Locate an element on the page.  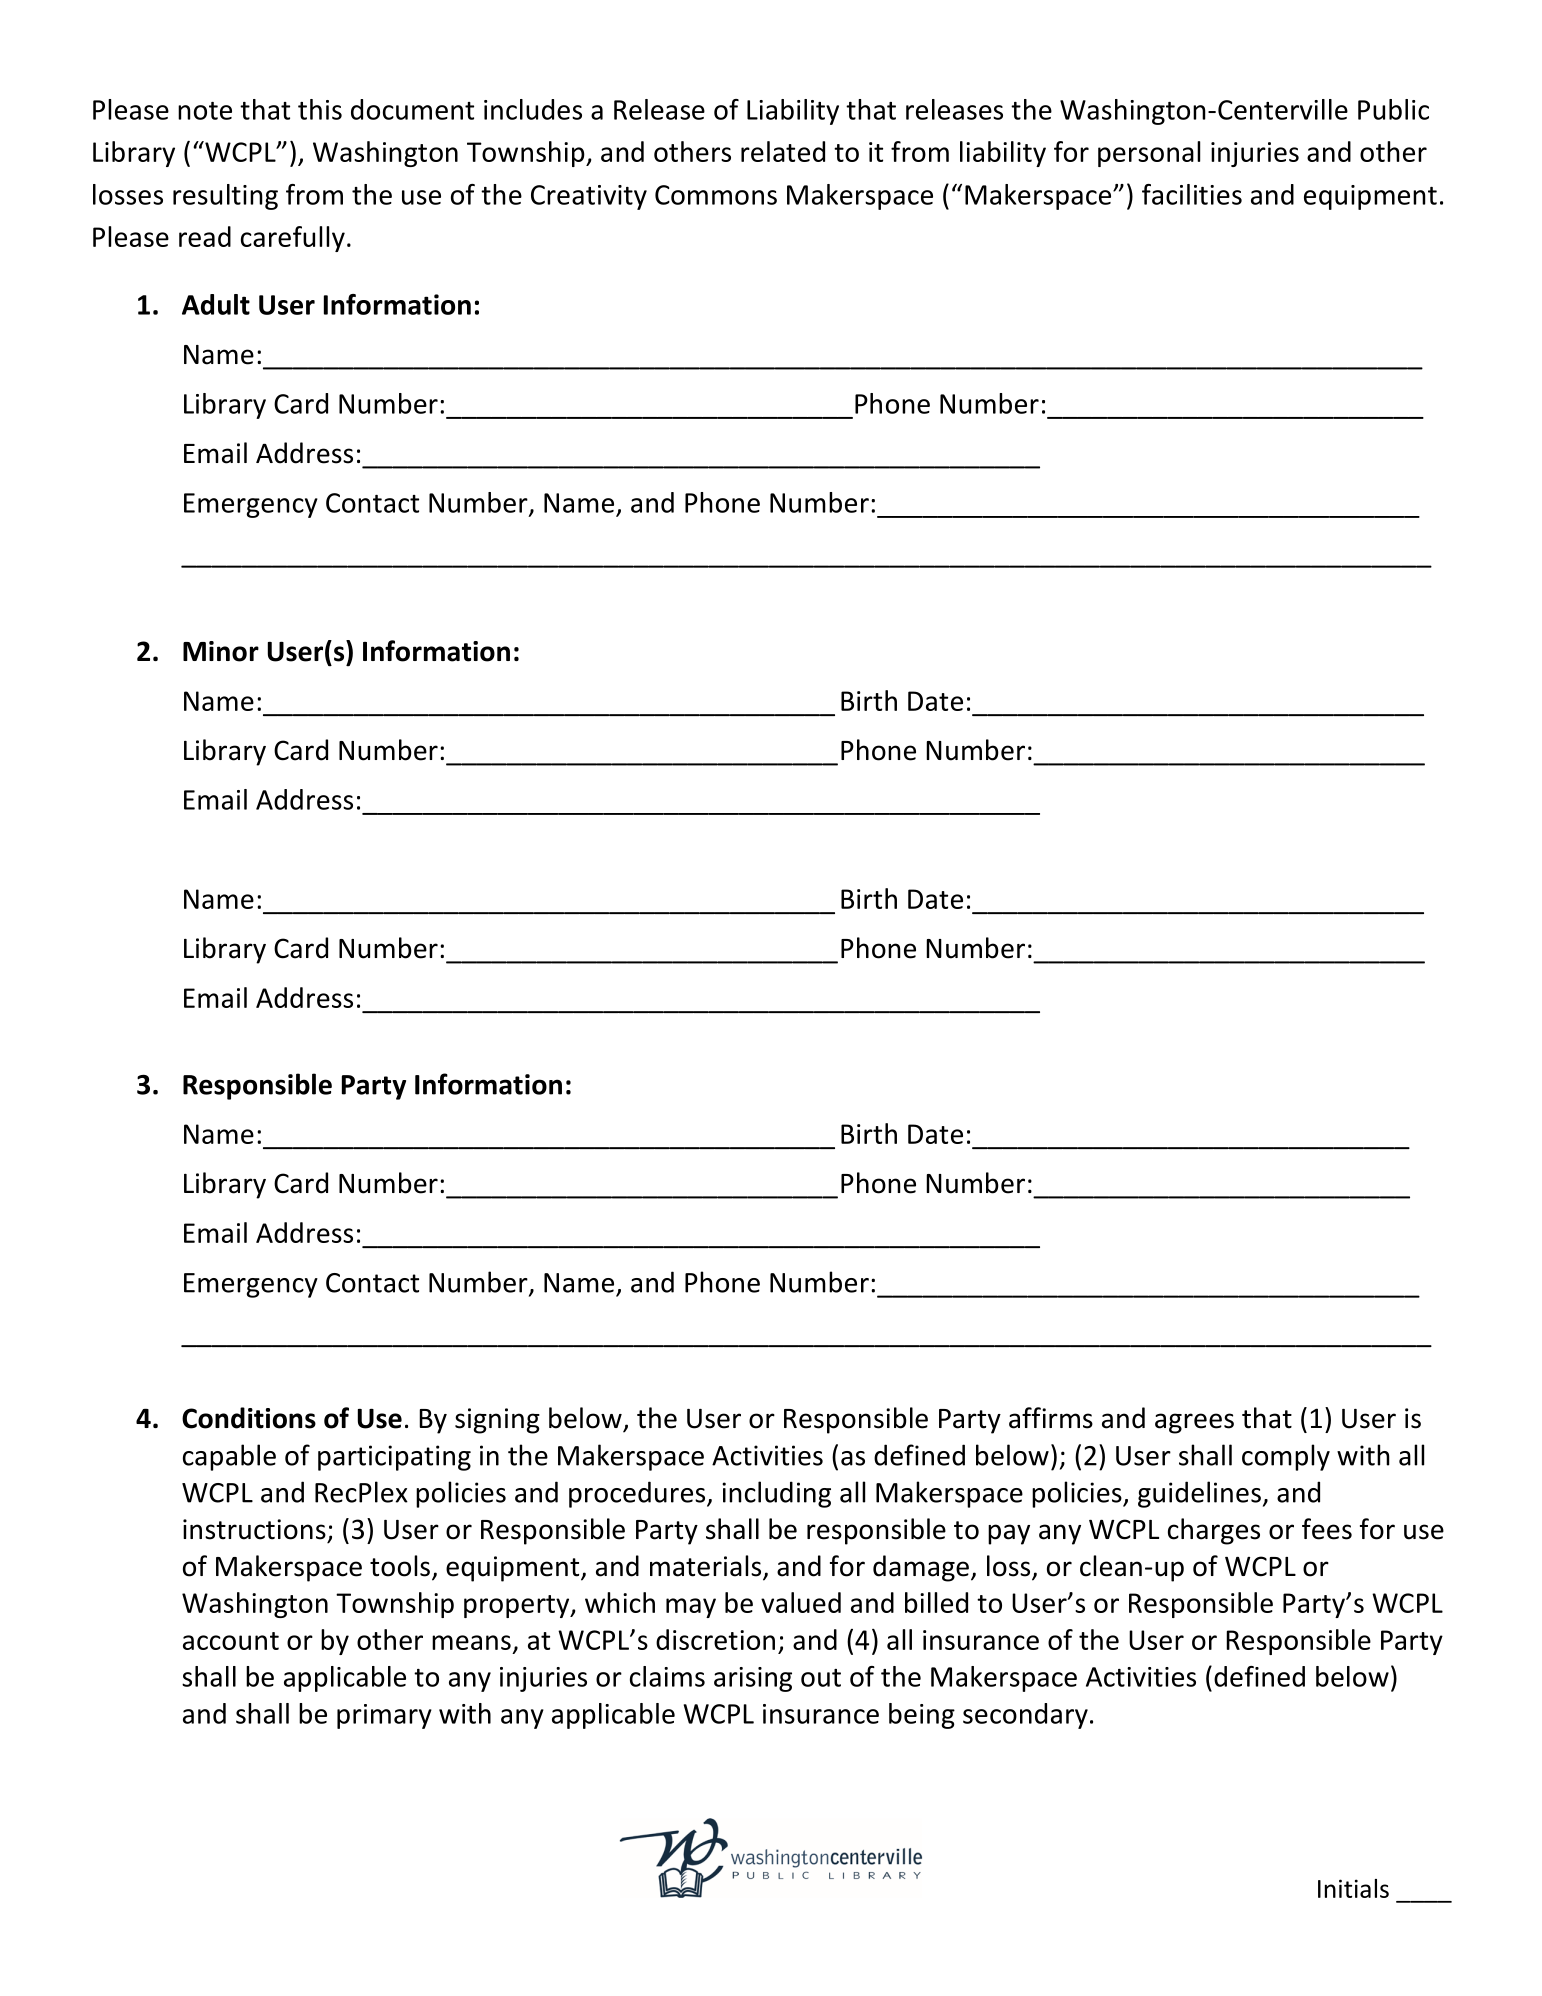
primary is located at coordinates (384, 1716).
